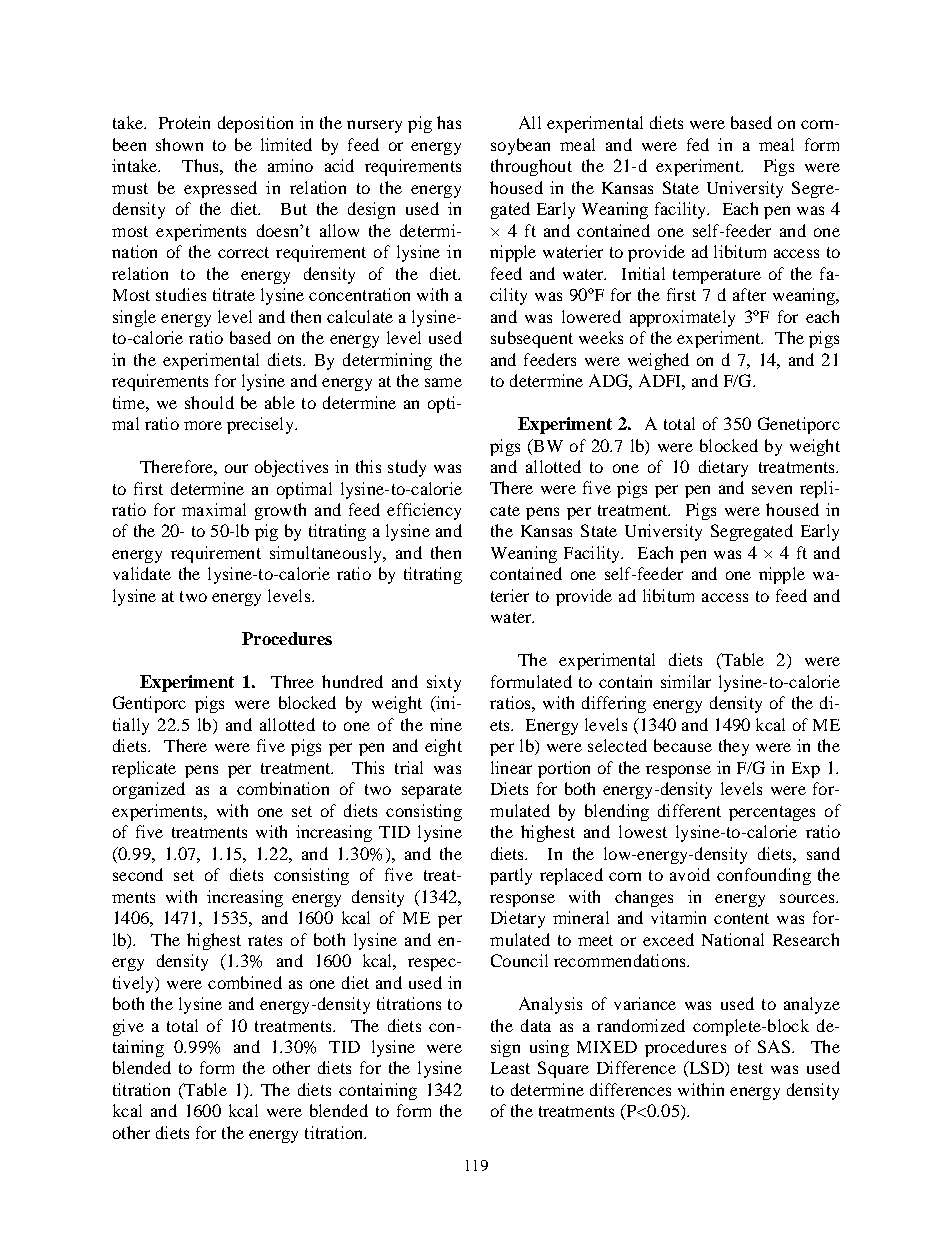 Image resolution: width=952 pixels, height=1233 pixels. Describe the element at coordinates (209, 402) in the image. I see `should` at that location.
